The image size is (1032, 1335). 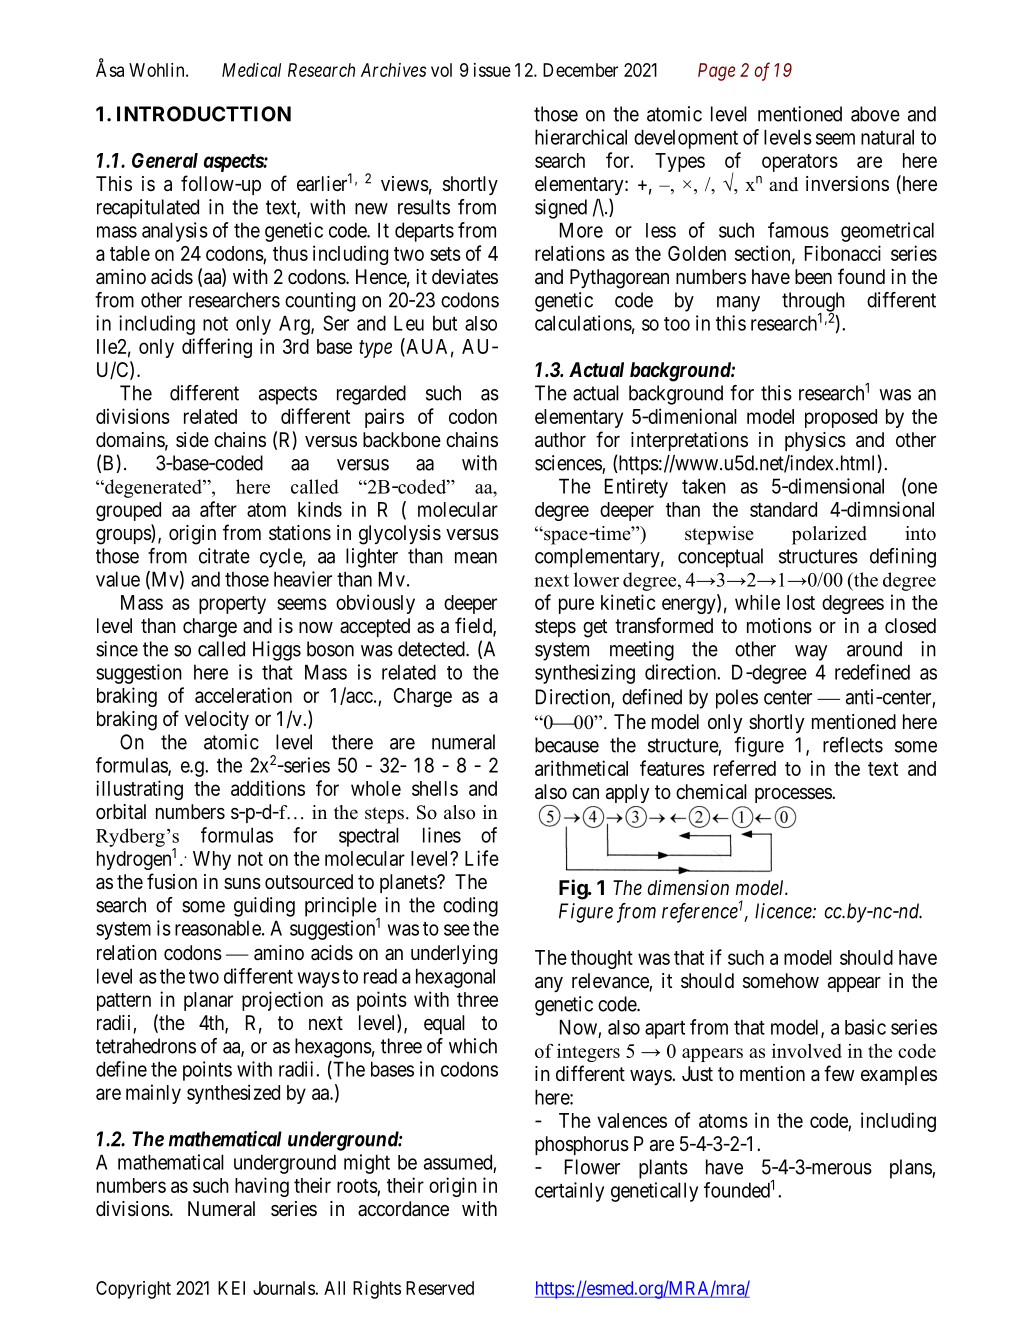 I want to click on proposed, so click(x=841, y=418).
